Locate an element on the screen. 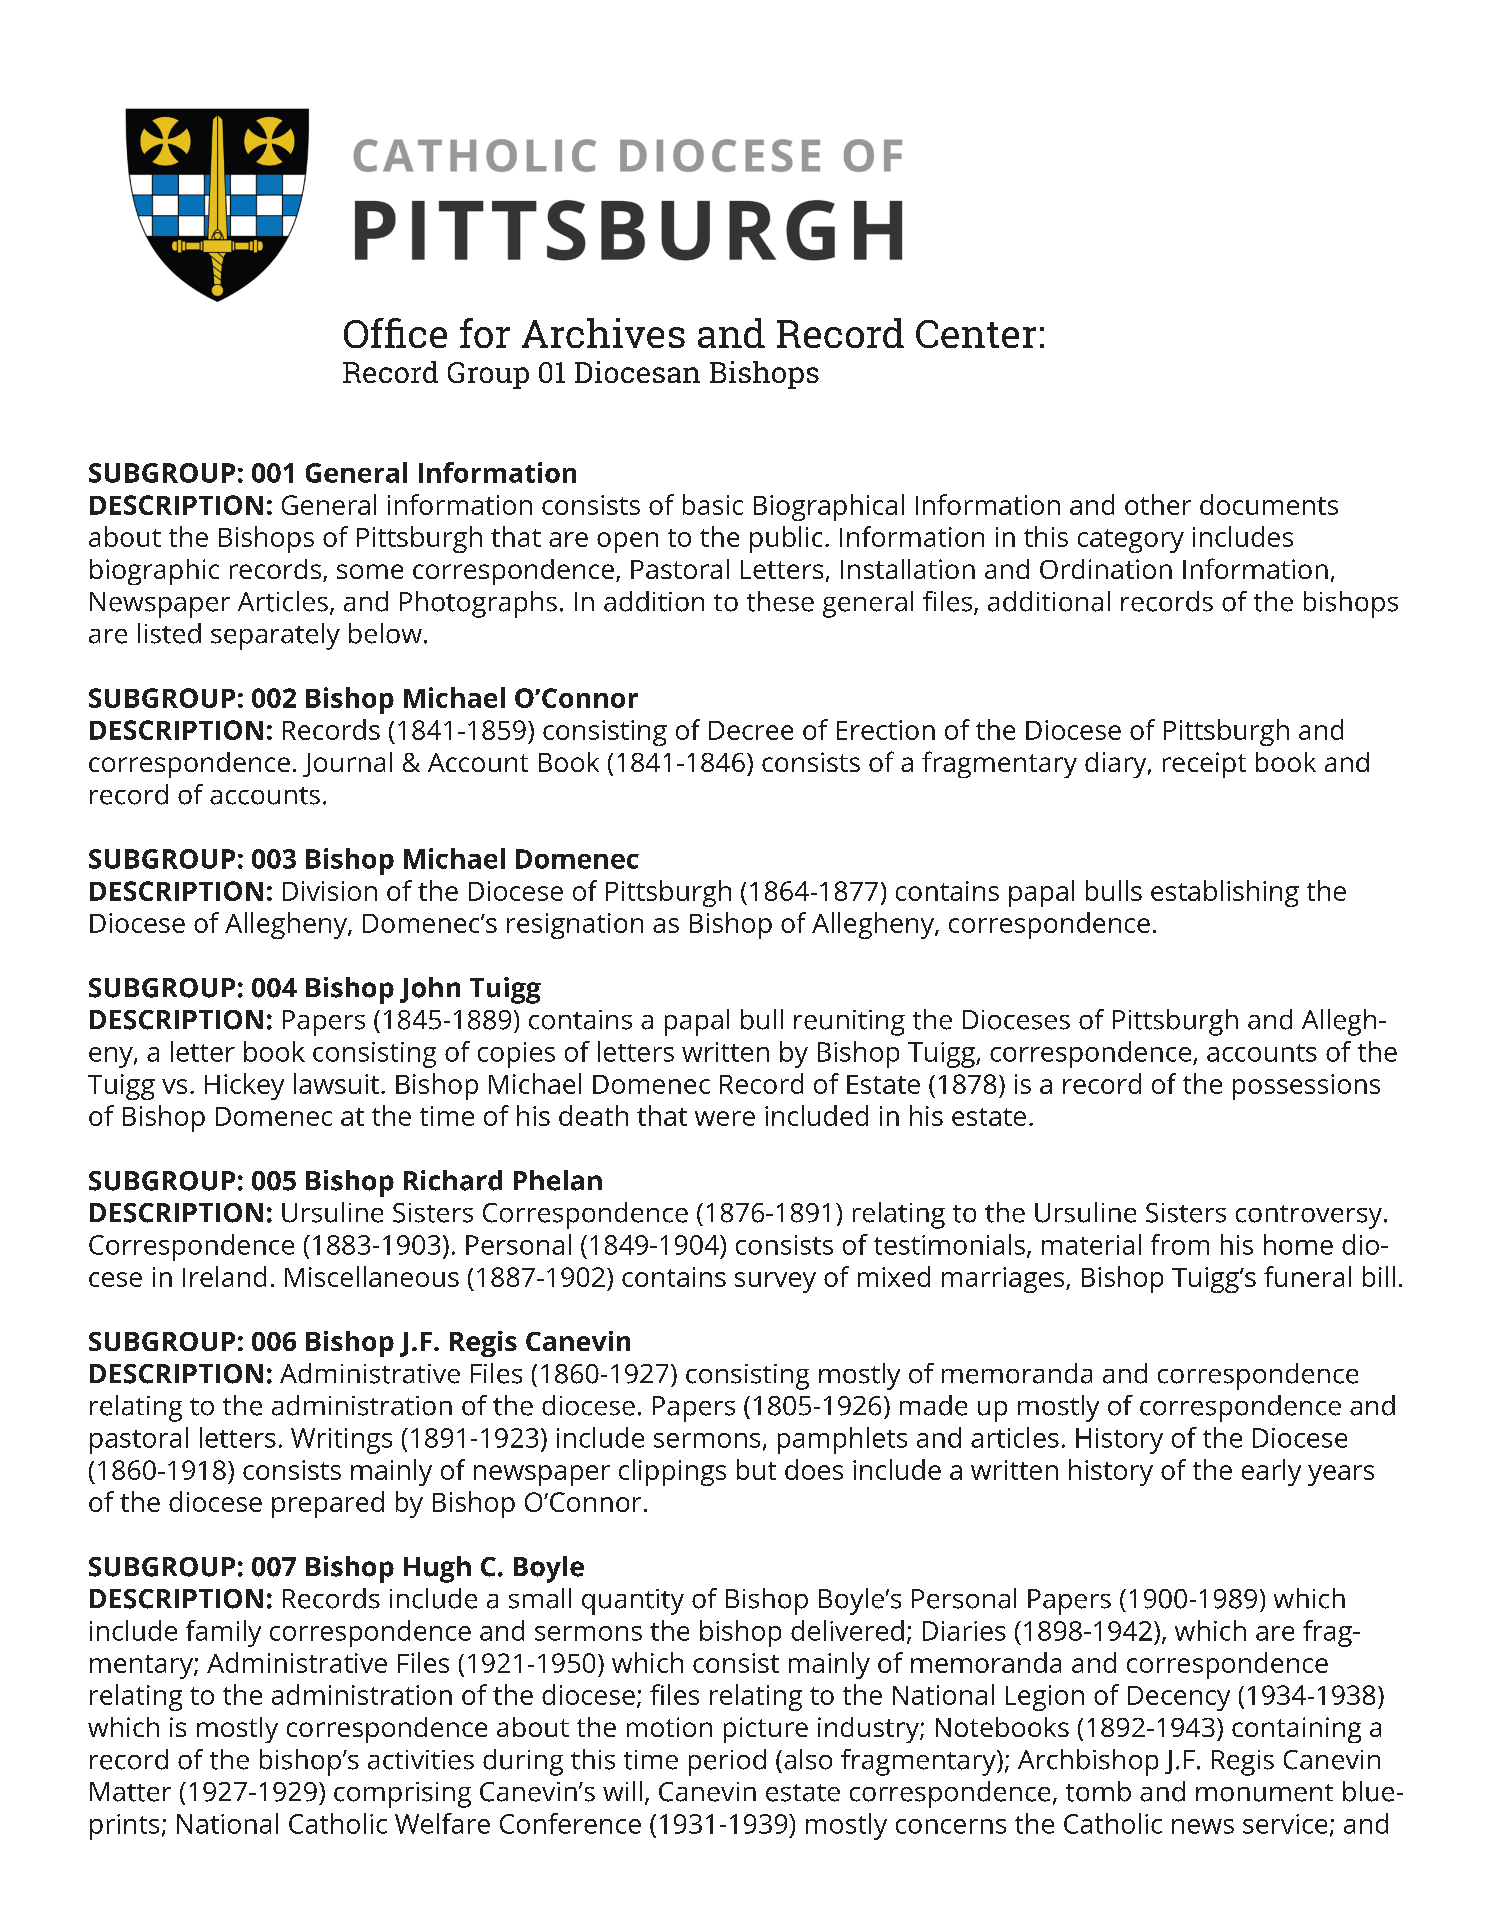  Division is located at coordinates (330, 891).
